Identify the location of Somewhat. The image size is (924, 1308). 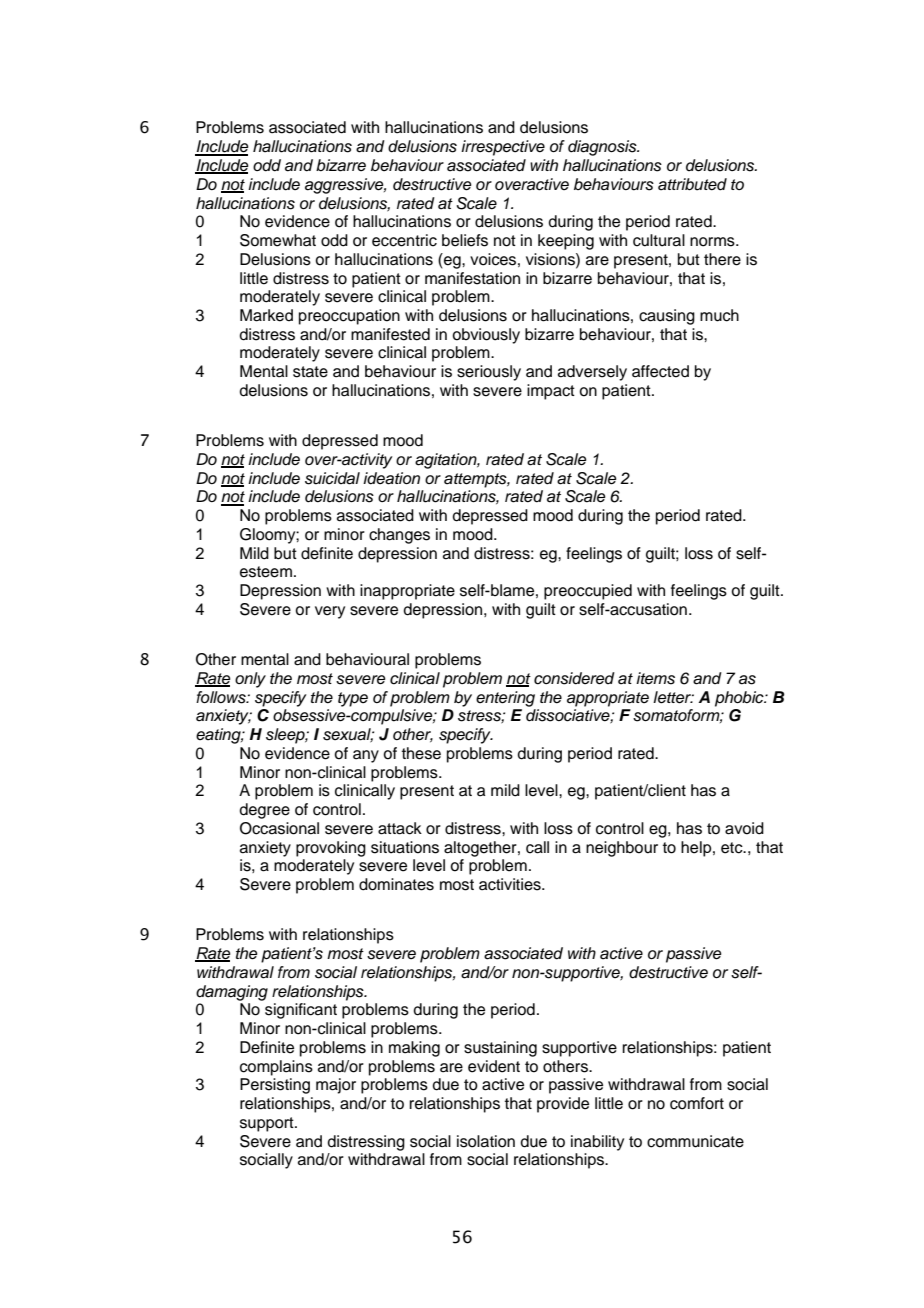
(278, 240).
